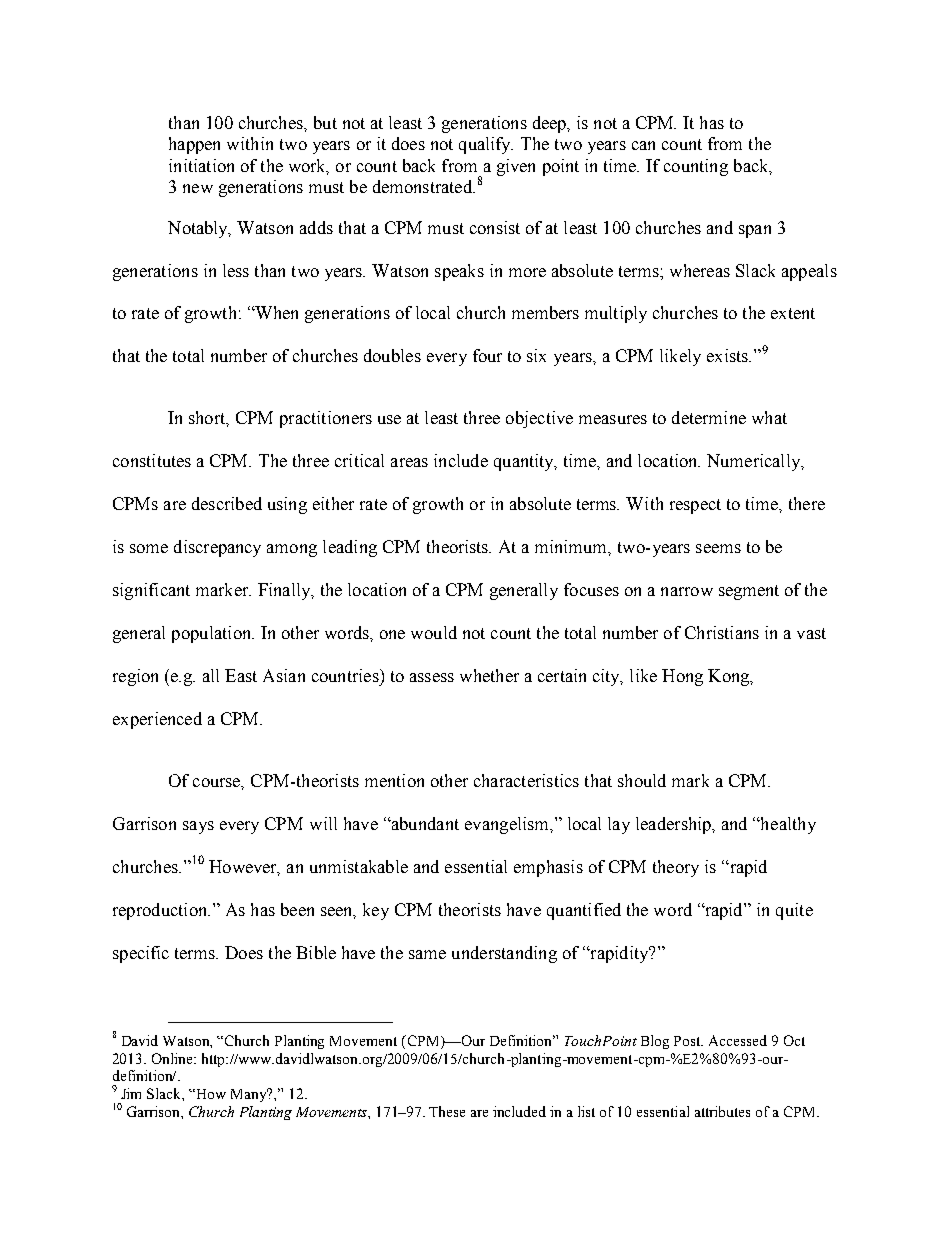 This screenshot has height=1233, width=952. I want to click on initiation, so click(201, 165).
